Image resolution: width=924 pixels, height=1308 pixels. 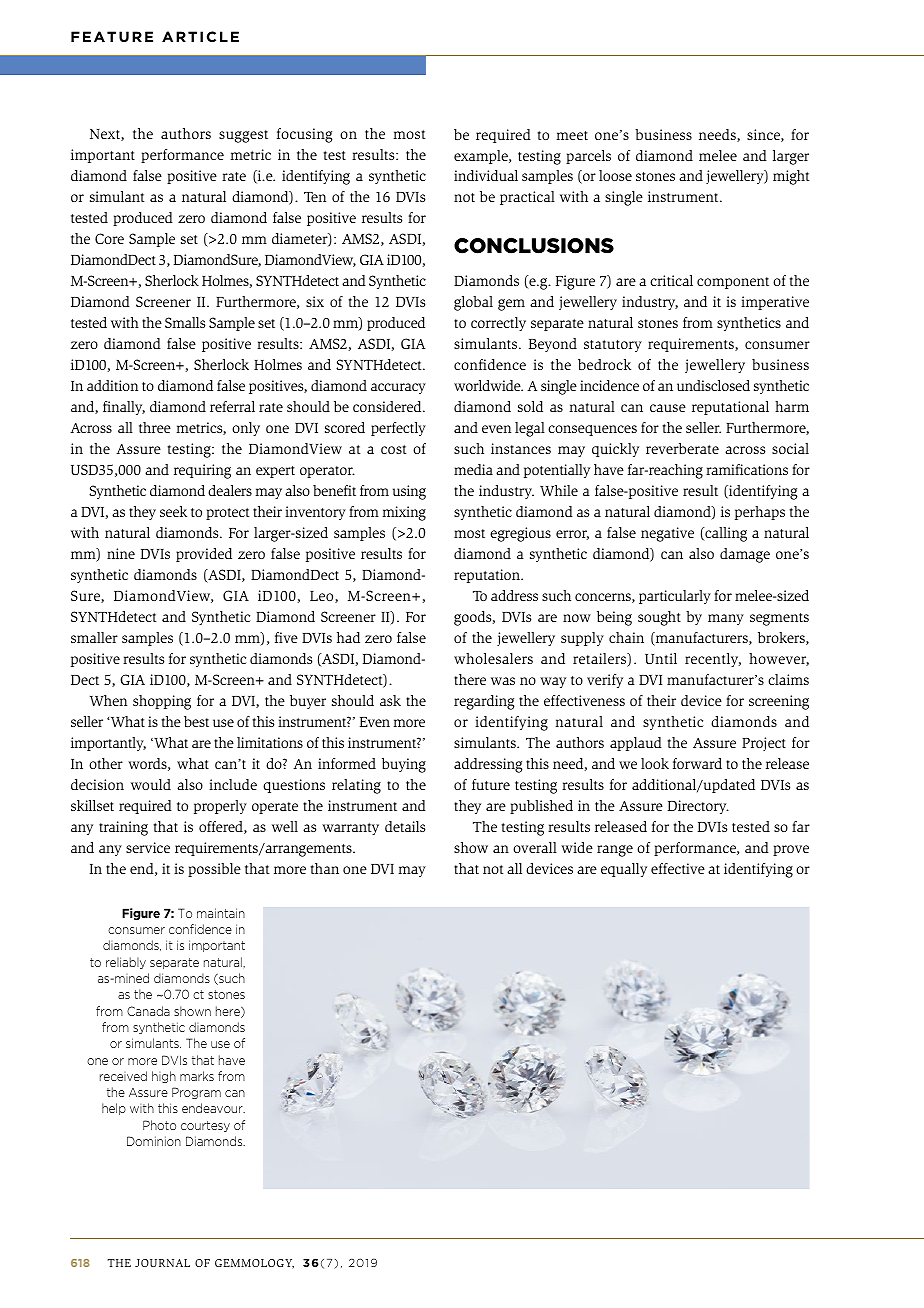 What do you see at coordinates (473, 469) in the page?
I see `media` at bounding box center [473, 469].
